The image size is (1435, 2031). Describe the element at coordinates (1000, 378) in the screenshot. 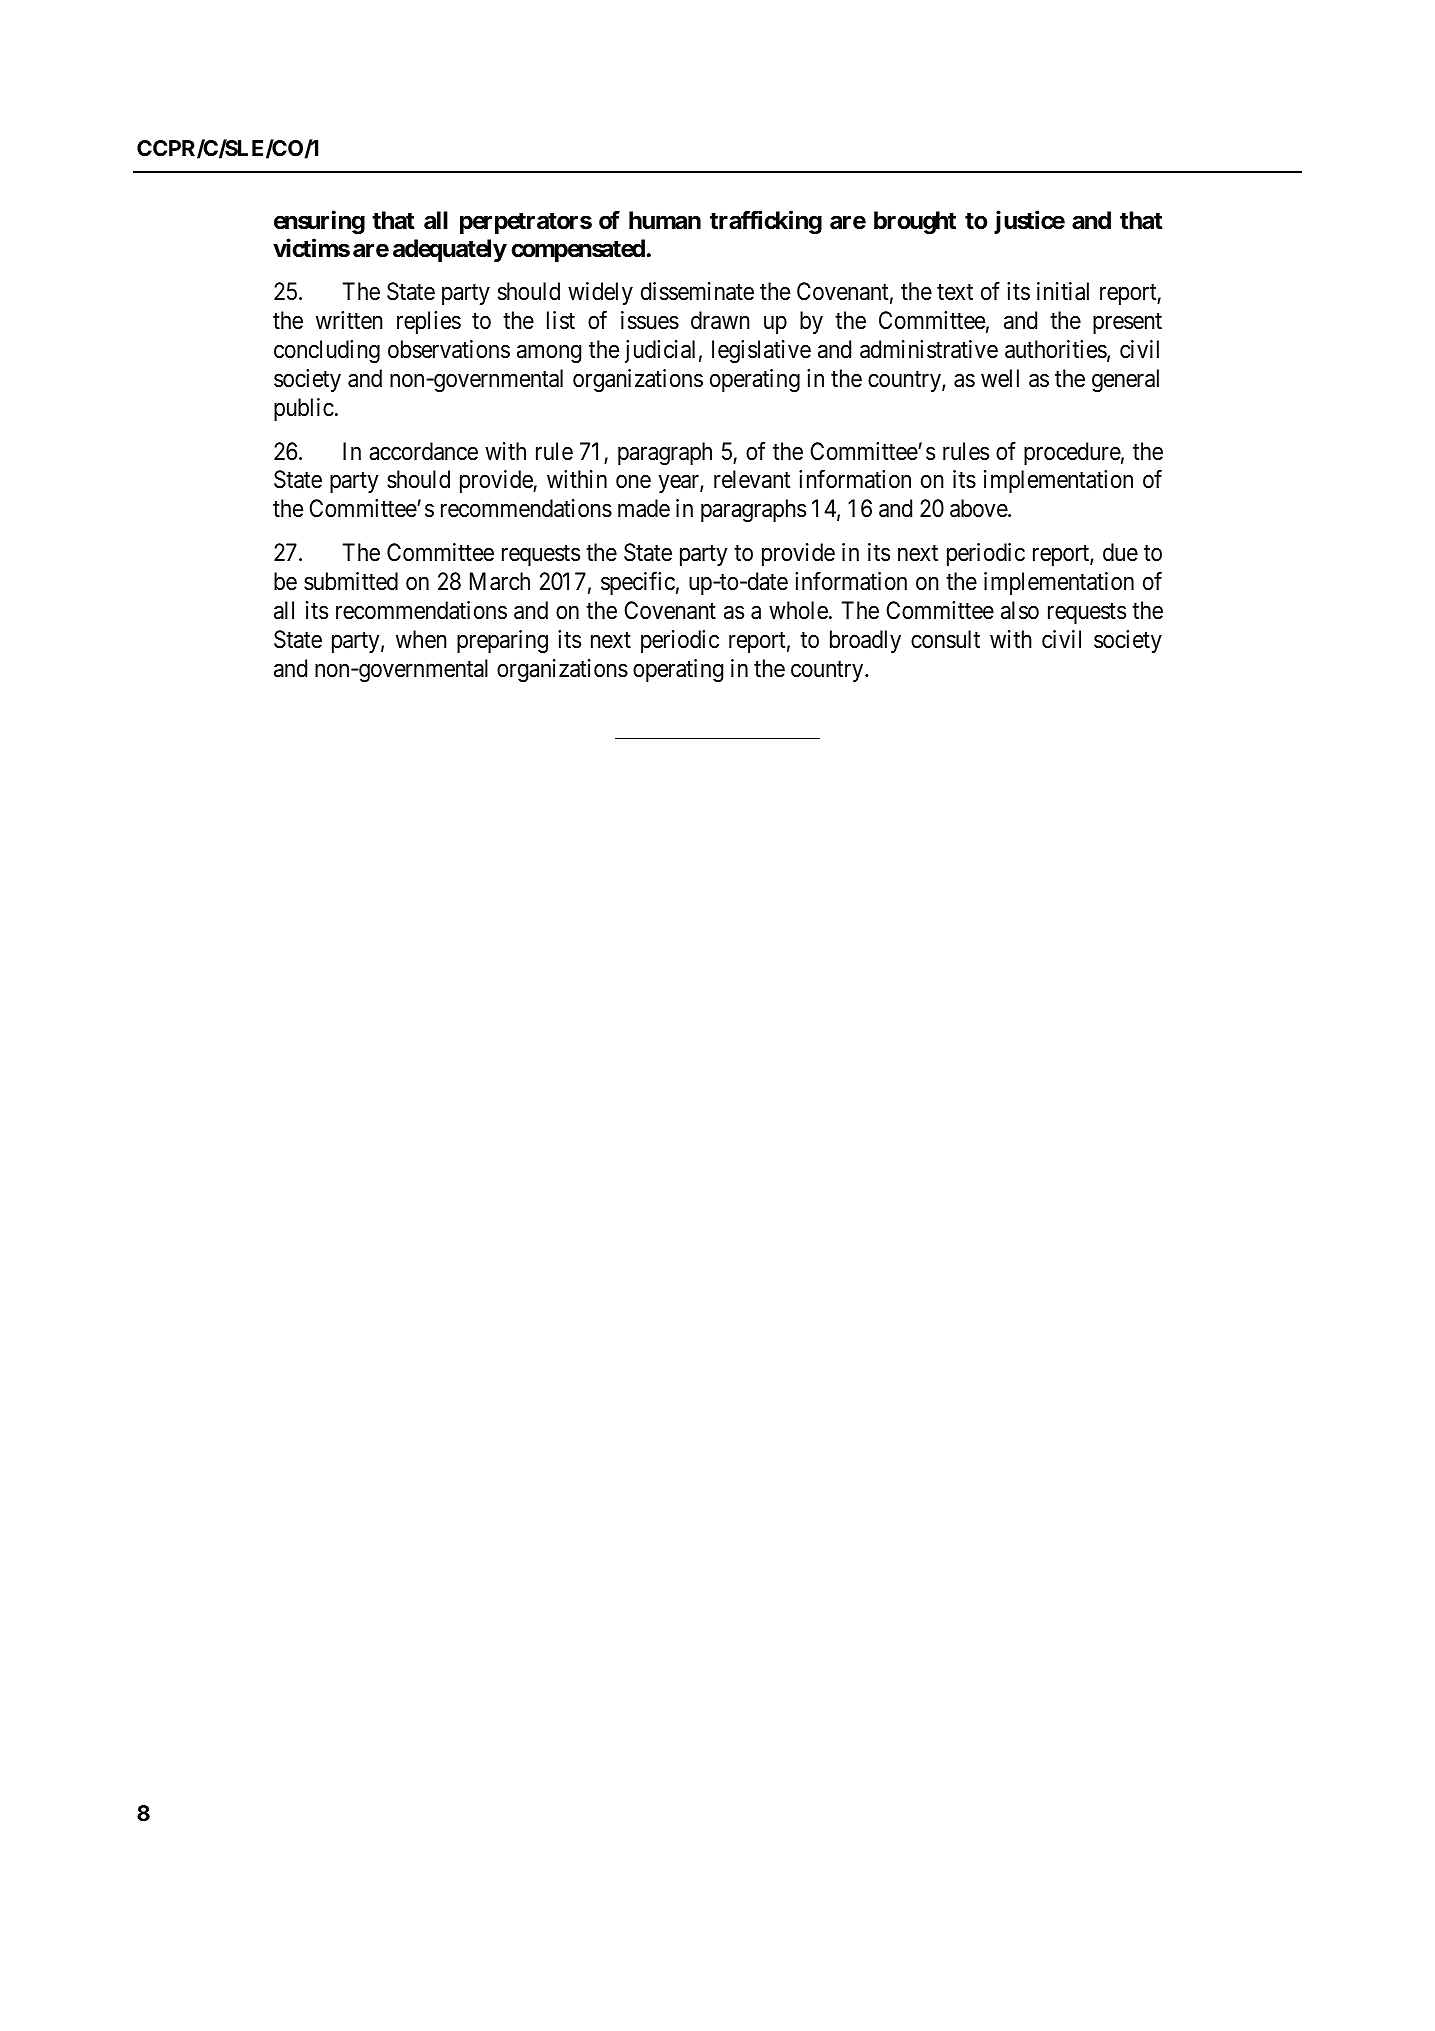

I see `well` at that location.
